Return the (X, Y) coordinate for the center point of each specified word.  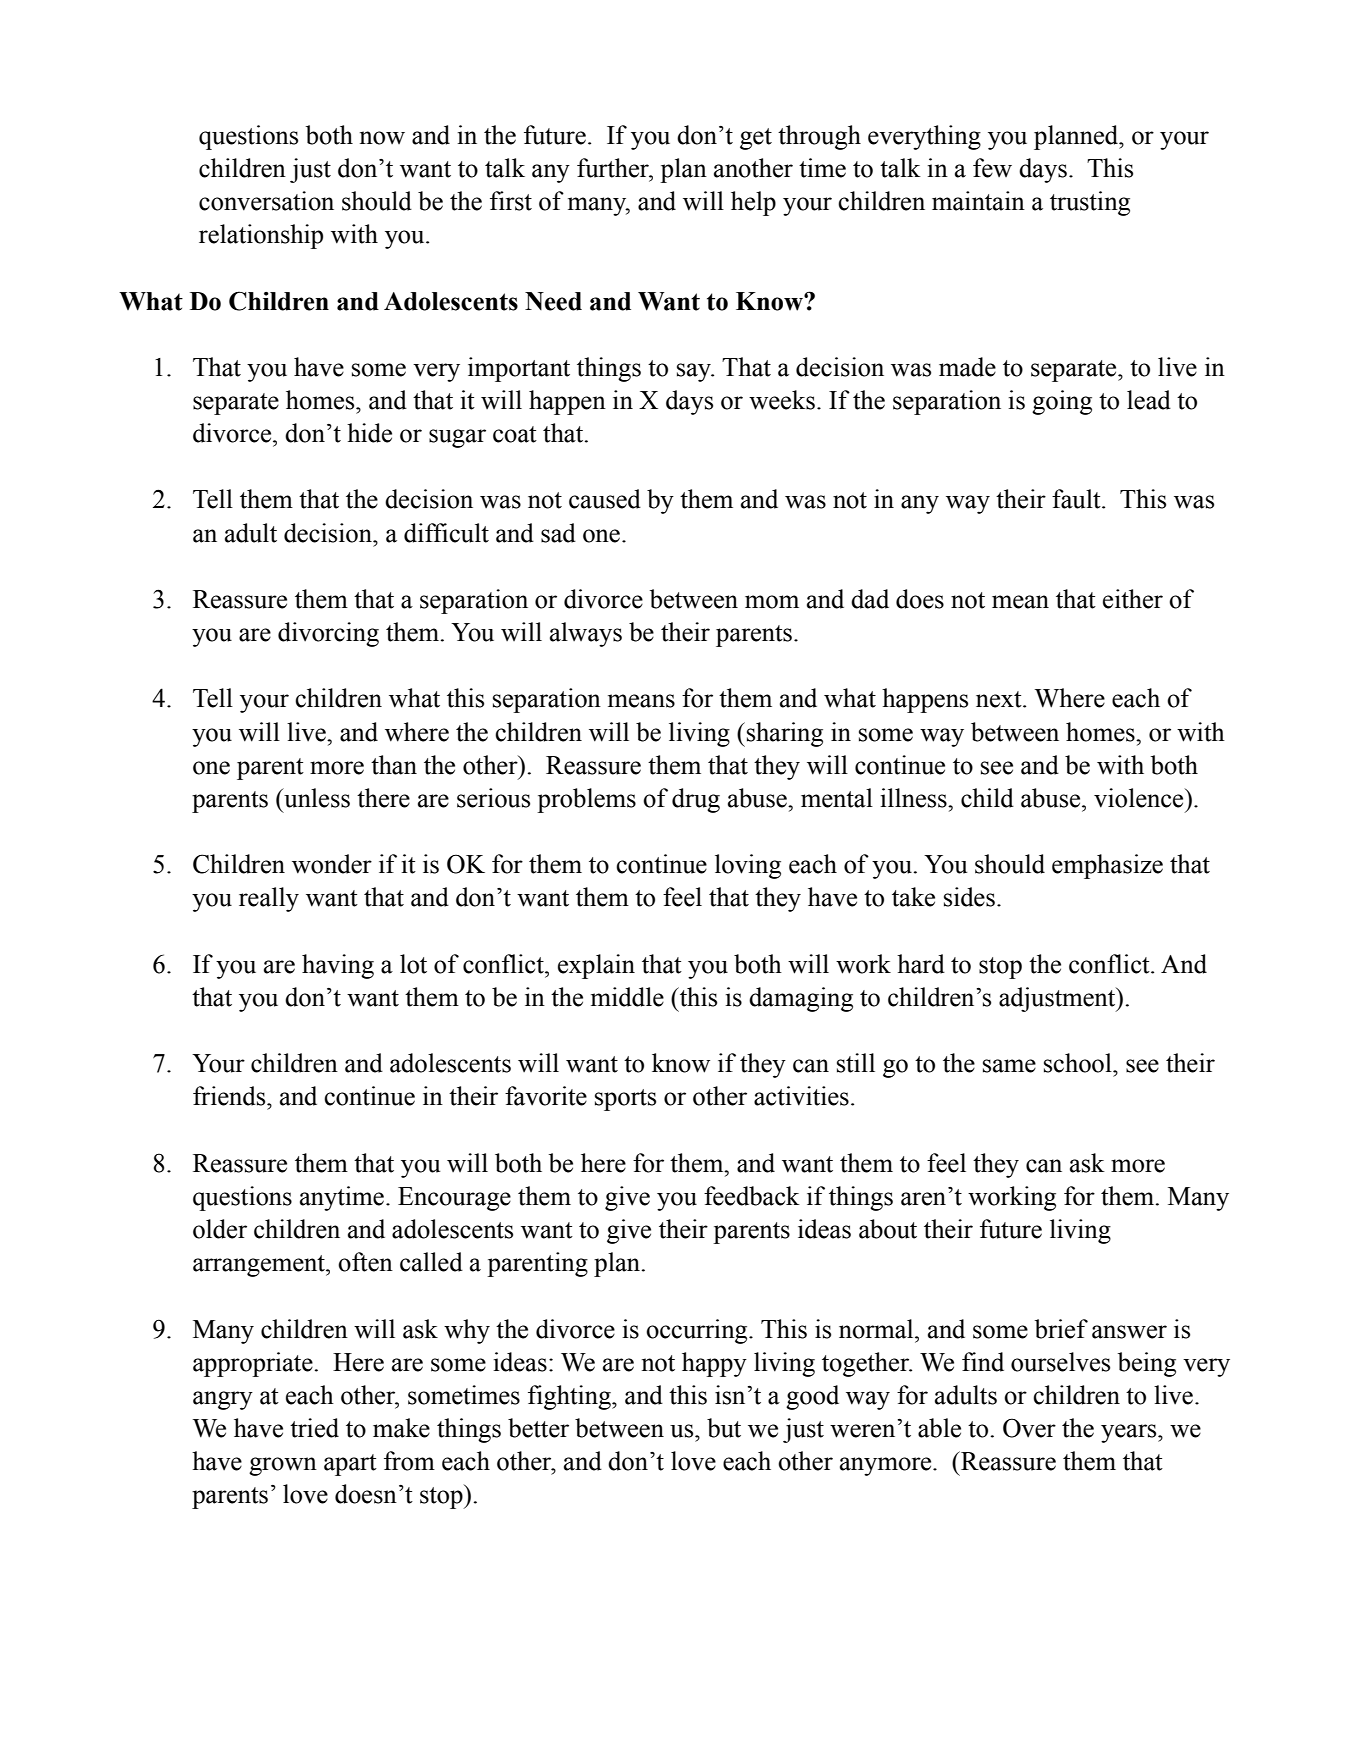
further (614, 168)
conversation (266, 201)
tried (314, 1428)
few (992, 168)
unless (316, 798)
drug (696, 800)
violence (1140, 798)
